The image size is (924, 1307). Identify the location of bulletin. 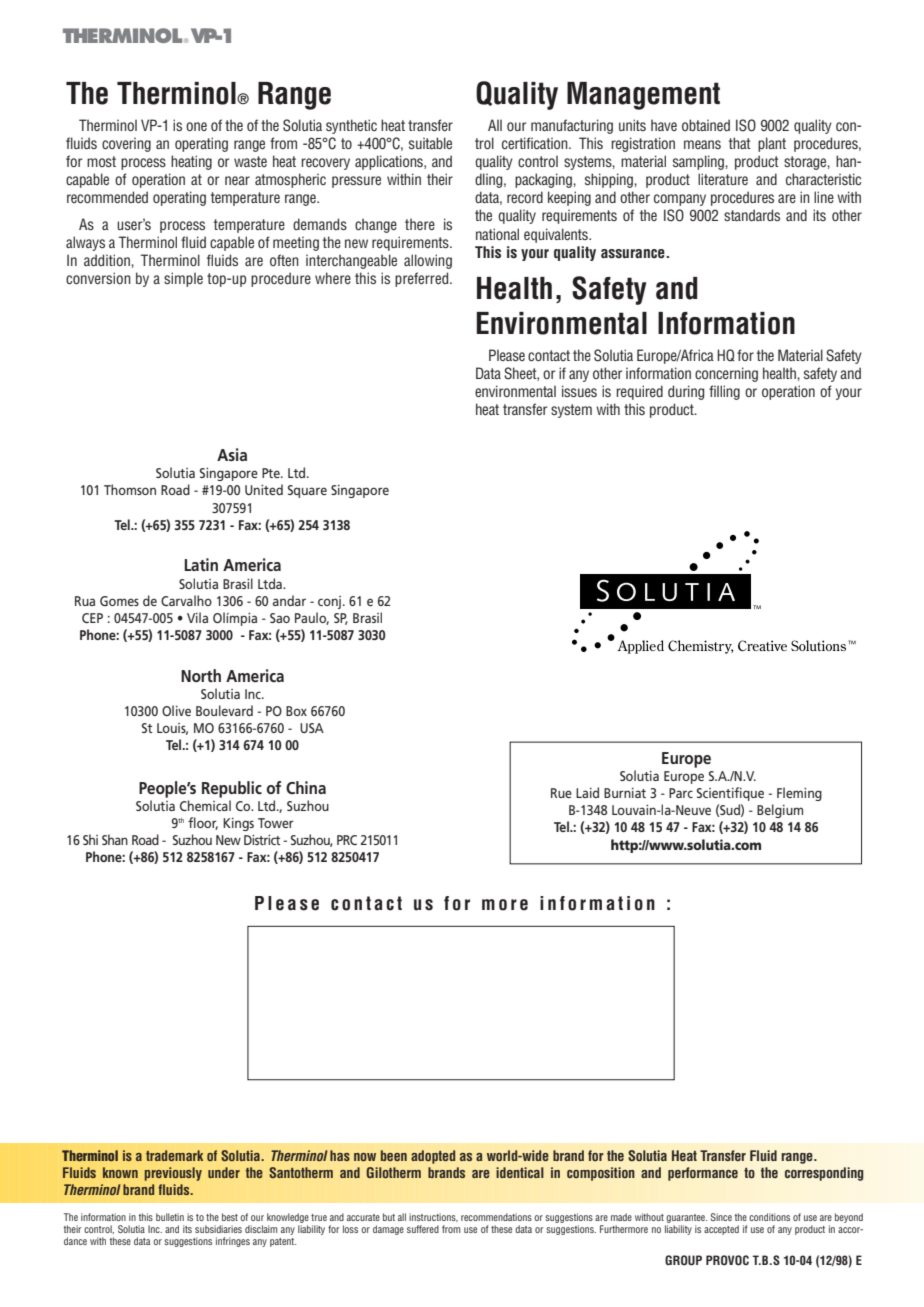
(170, 1217).
